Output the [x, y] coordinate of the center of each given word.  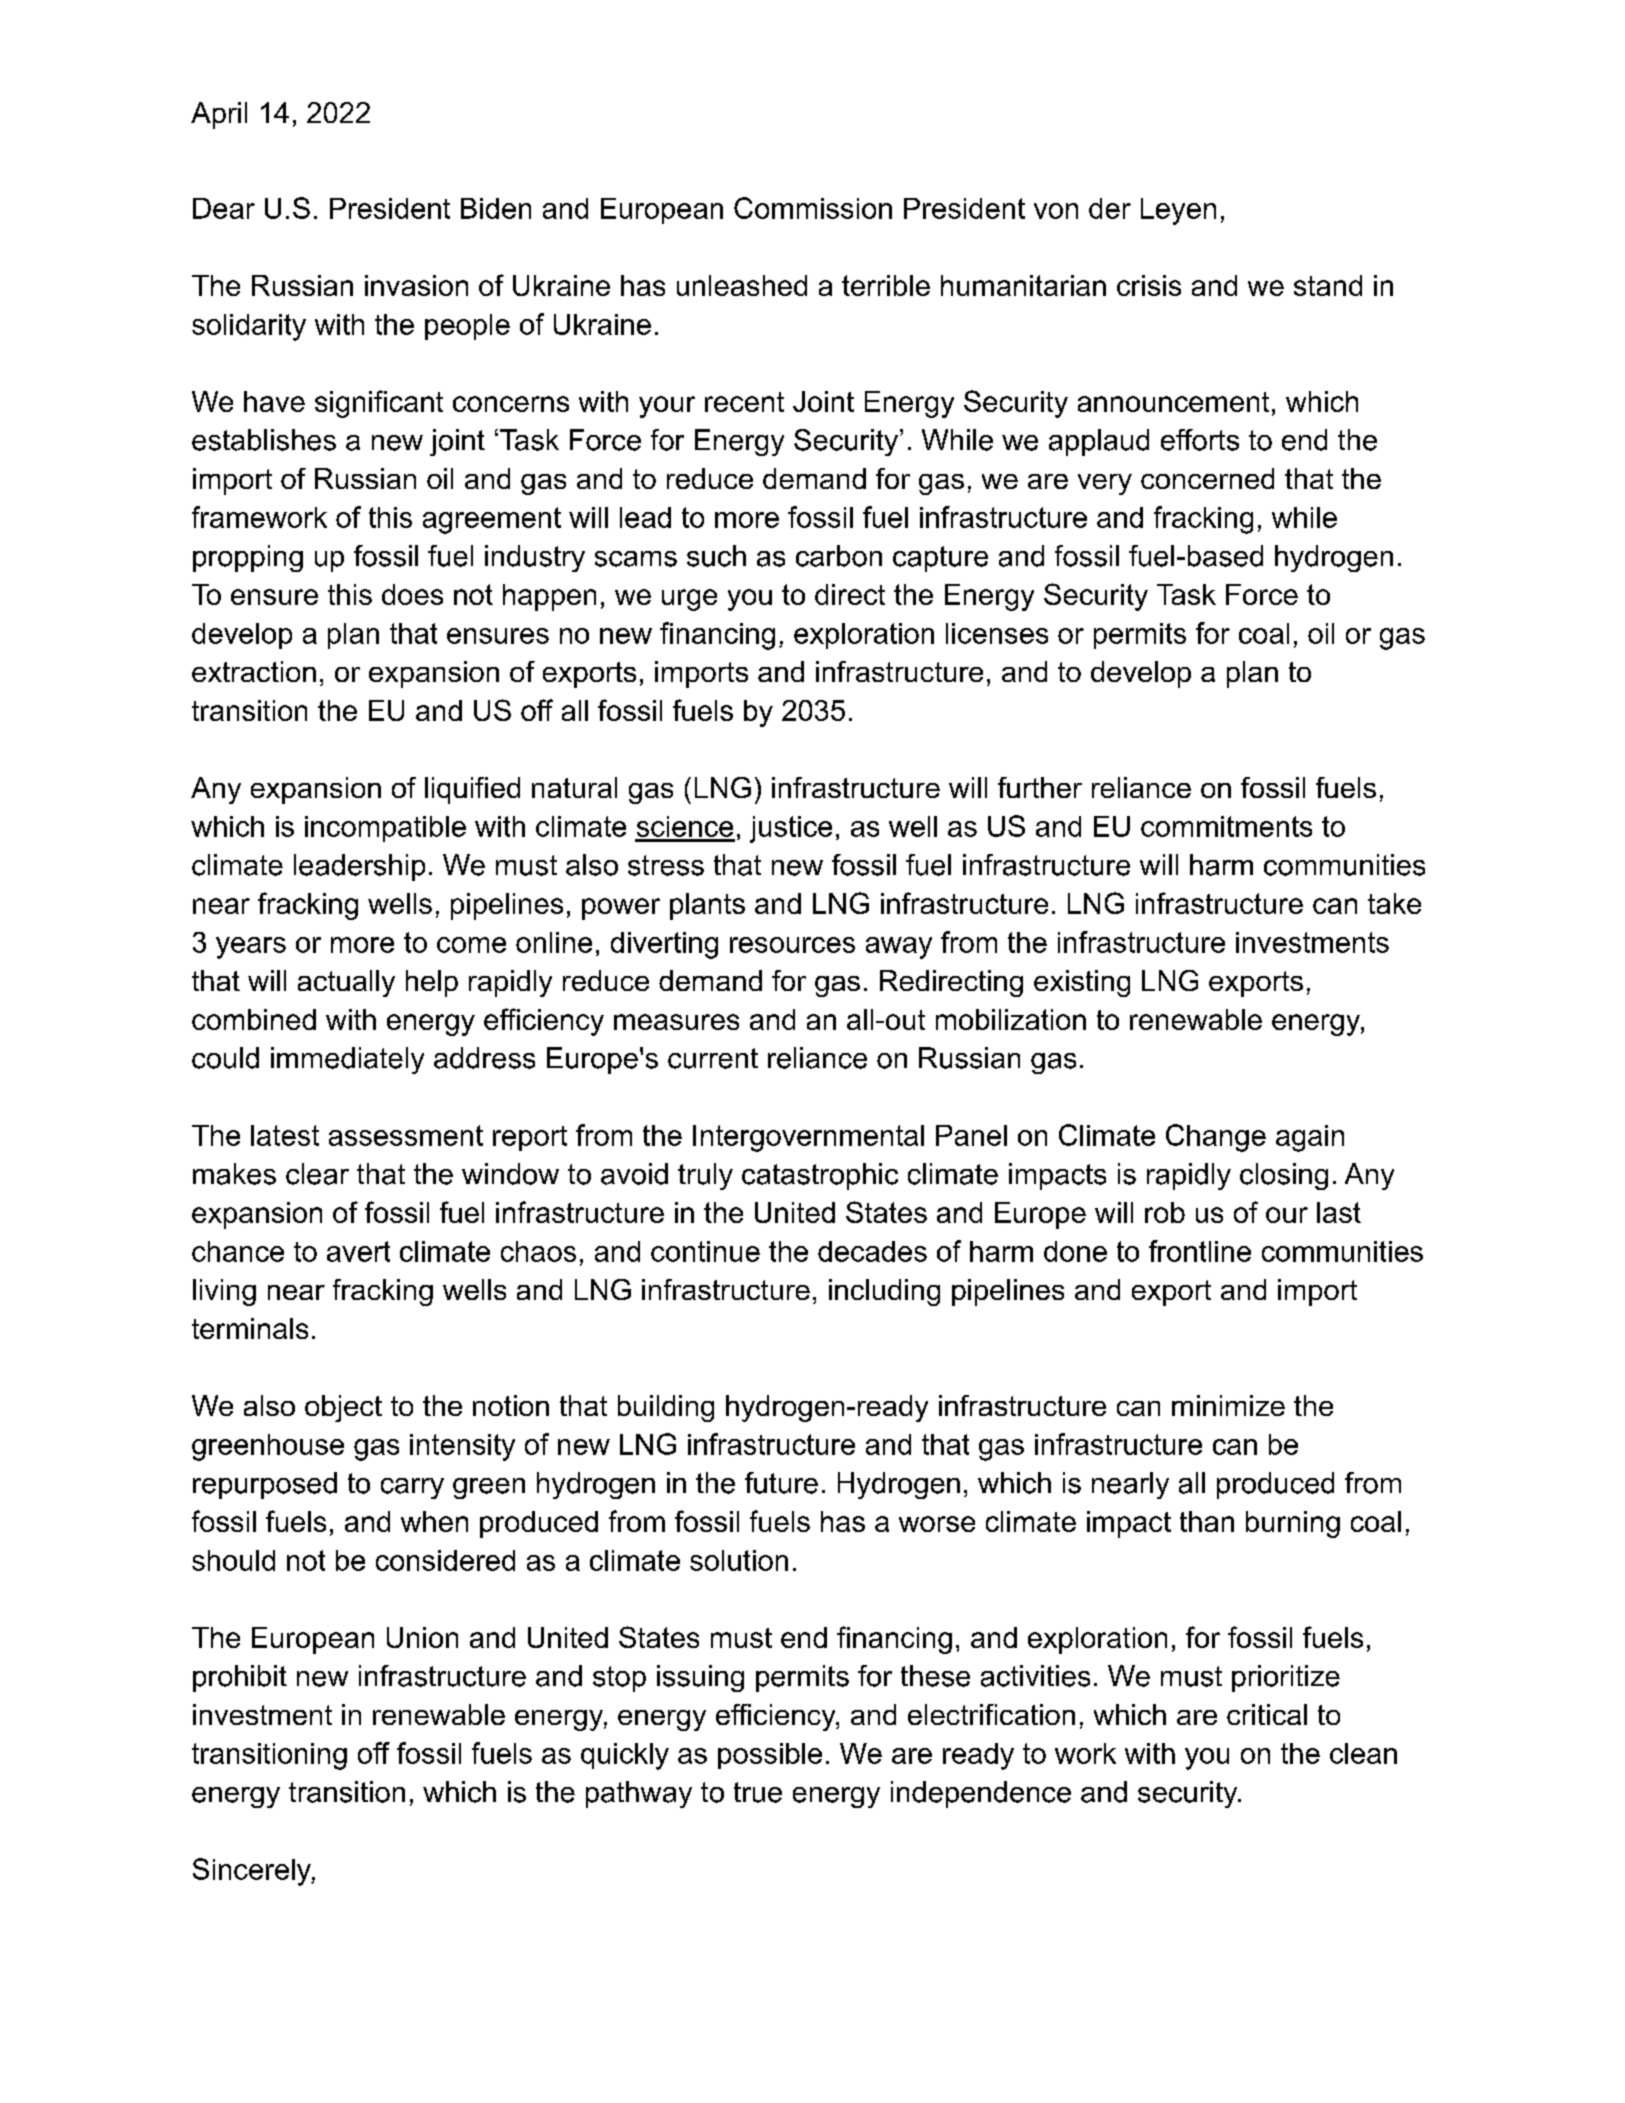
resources [792, 945]
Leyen [1178, 211]
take [1394, 903]
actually [346, 983]
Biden [496, 208]
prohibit [240, 1678]
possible [770, 1756]
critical [1267, 1714]
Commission [813, 208]
